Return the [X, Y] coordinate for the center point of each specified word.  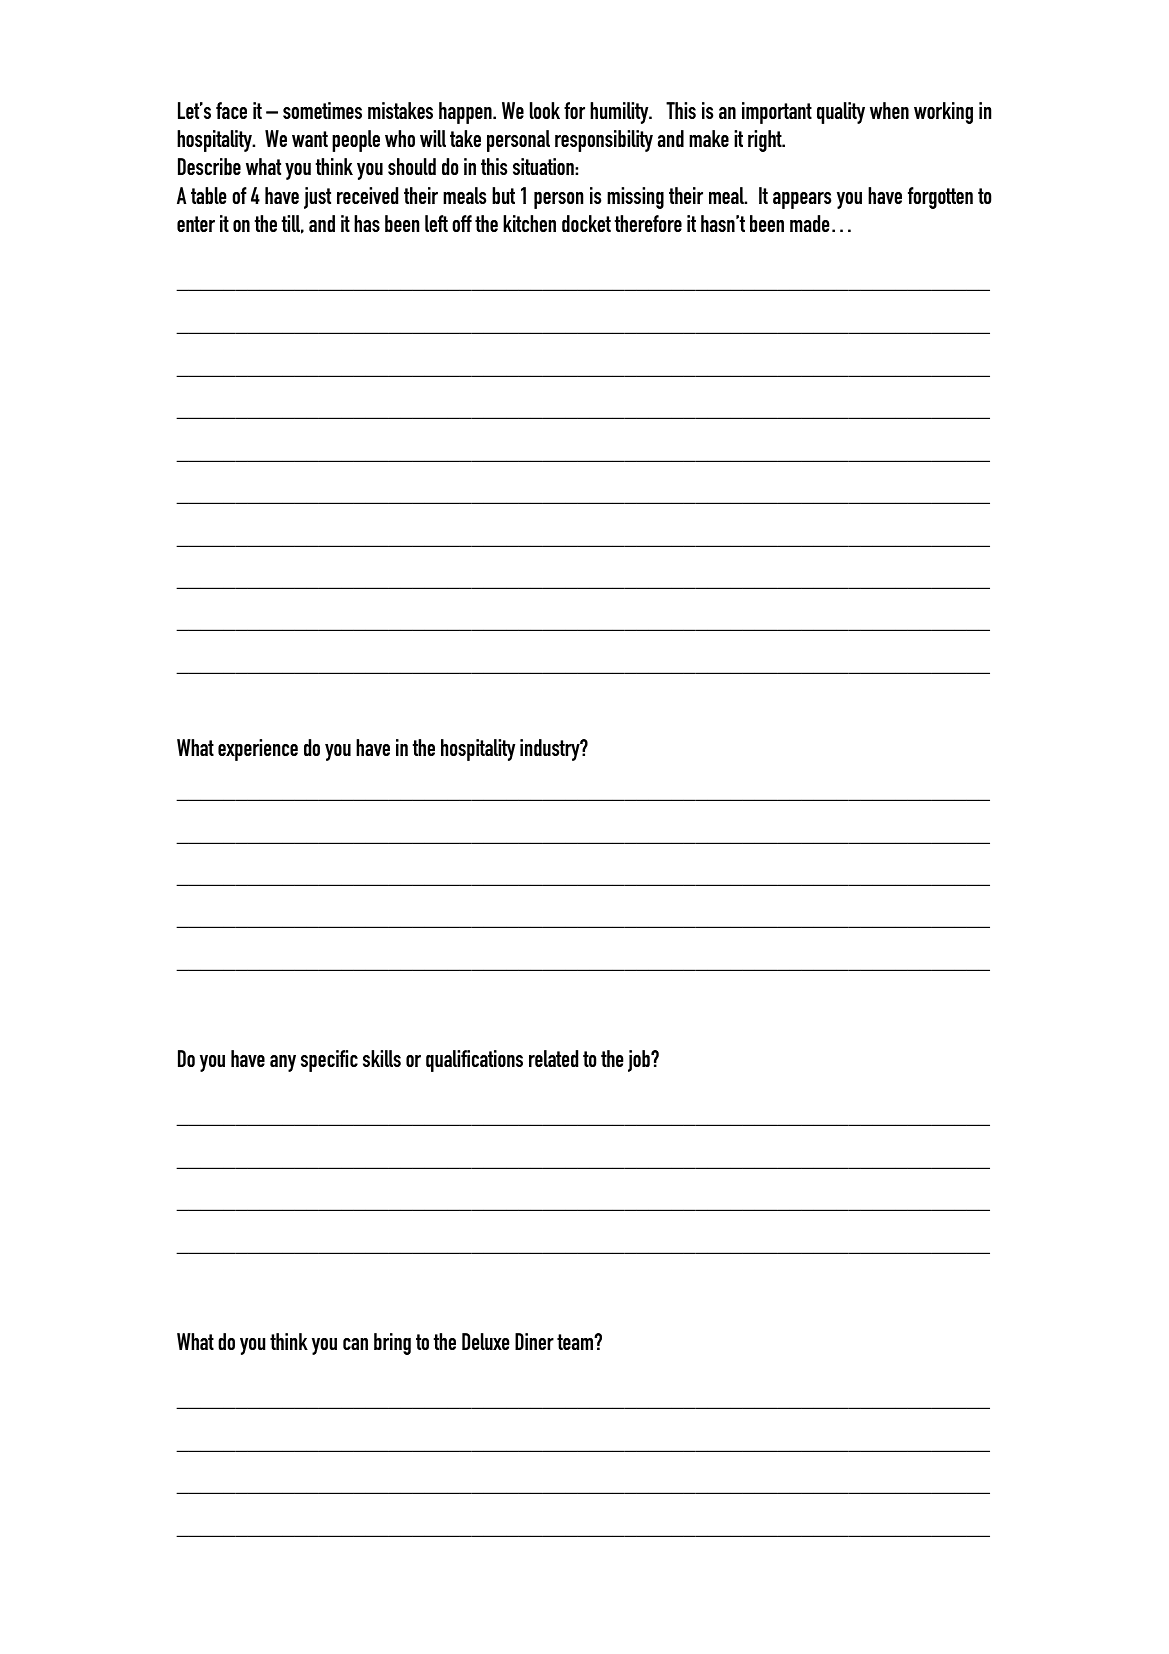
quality [841, 113]
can [355, 1344]
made [810, 223]
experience [258, 750]
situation [544, 166]
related [553, 1058]
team [576, 1342]
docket [586, 223]
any [283, 1063]
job [640, 1061]
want [310, 139]
